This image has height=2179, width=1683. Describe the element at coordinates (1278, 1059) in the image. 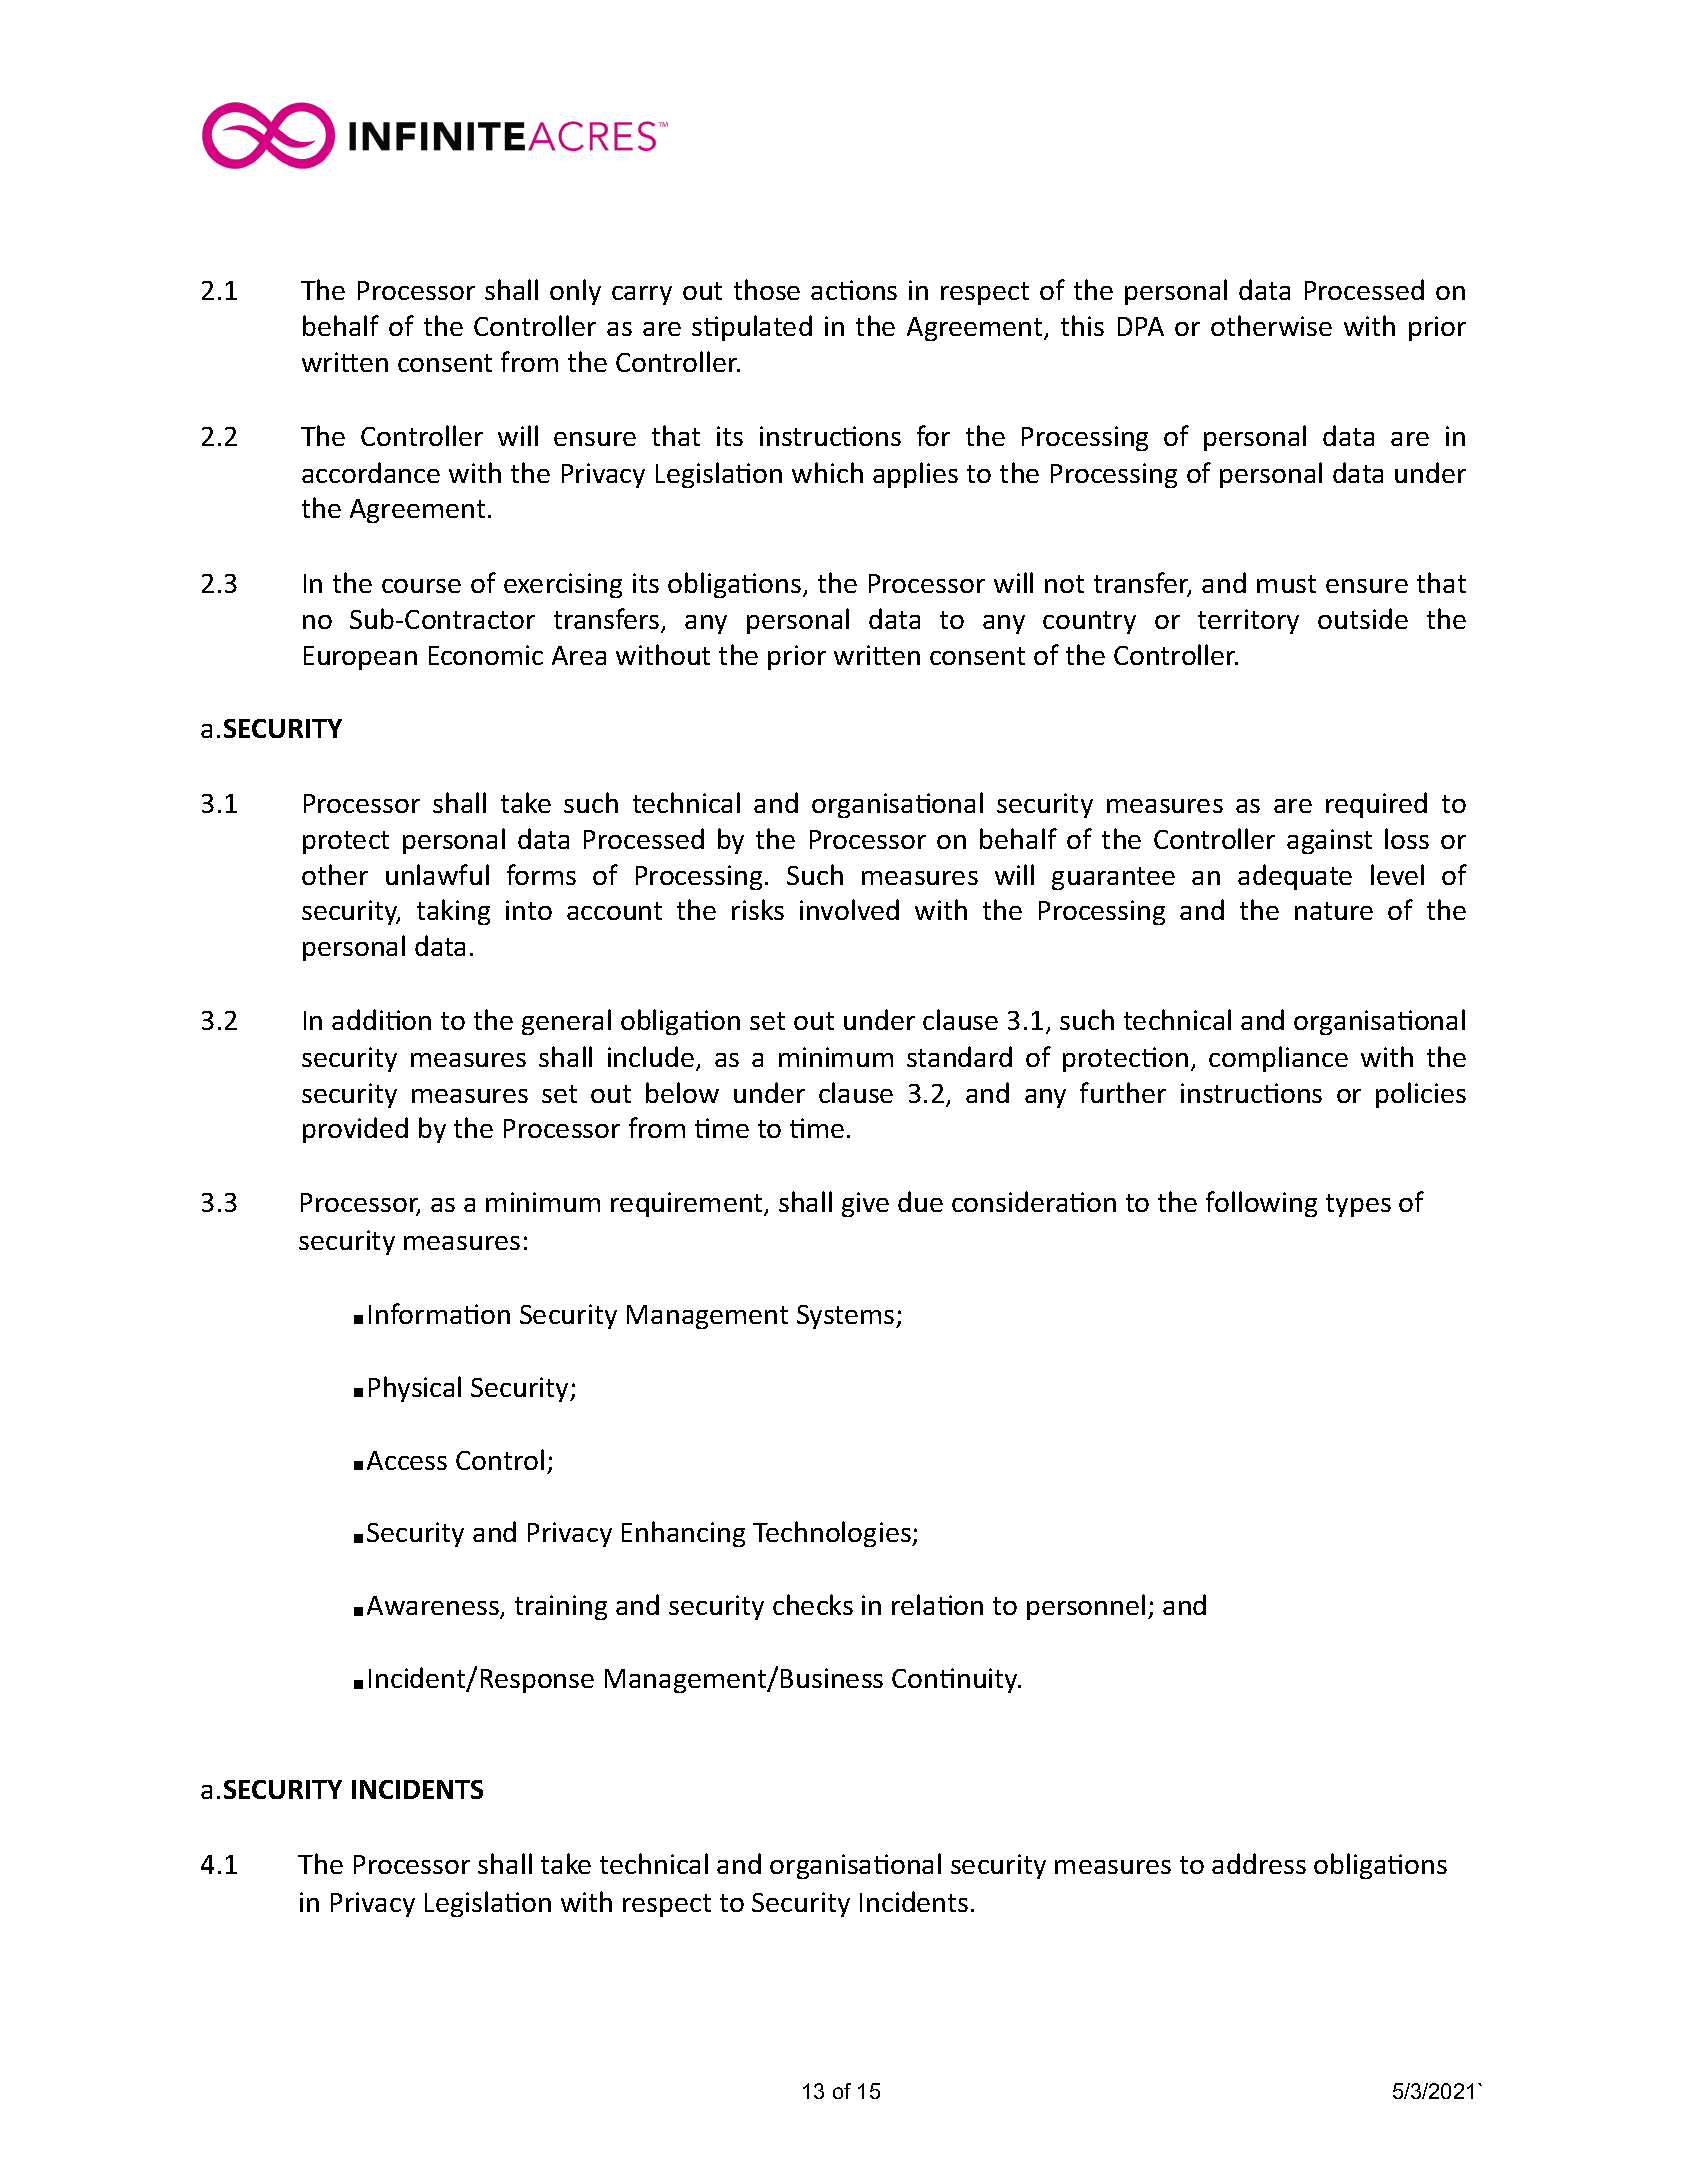

I see `compliance` at that location.
